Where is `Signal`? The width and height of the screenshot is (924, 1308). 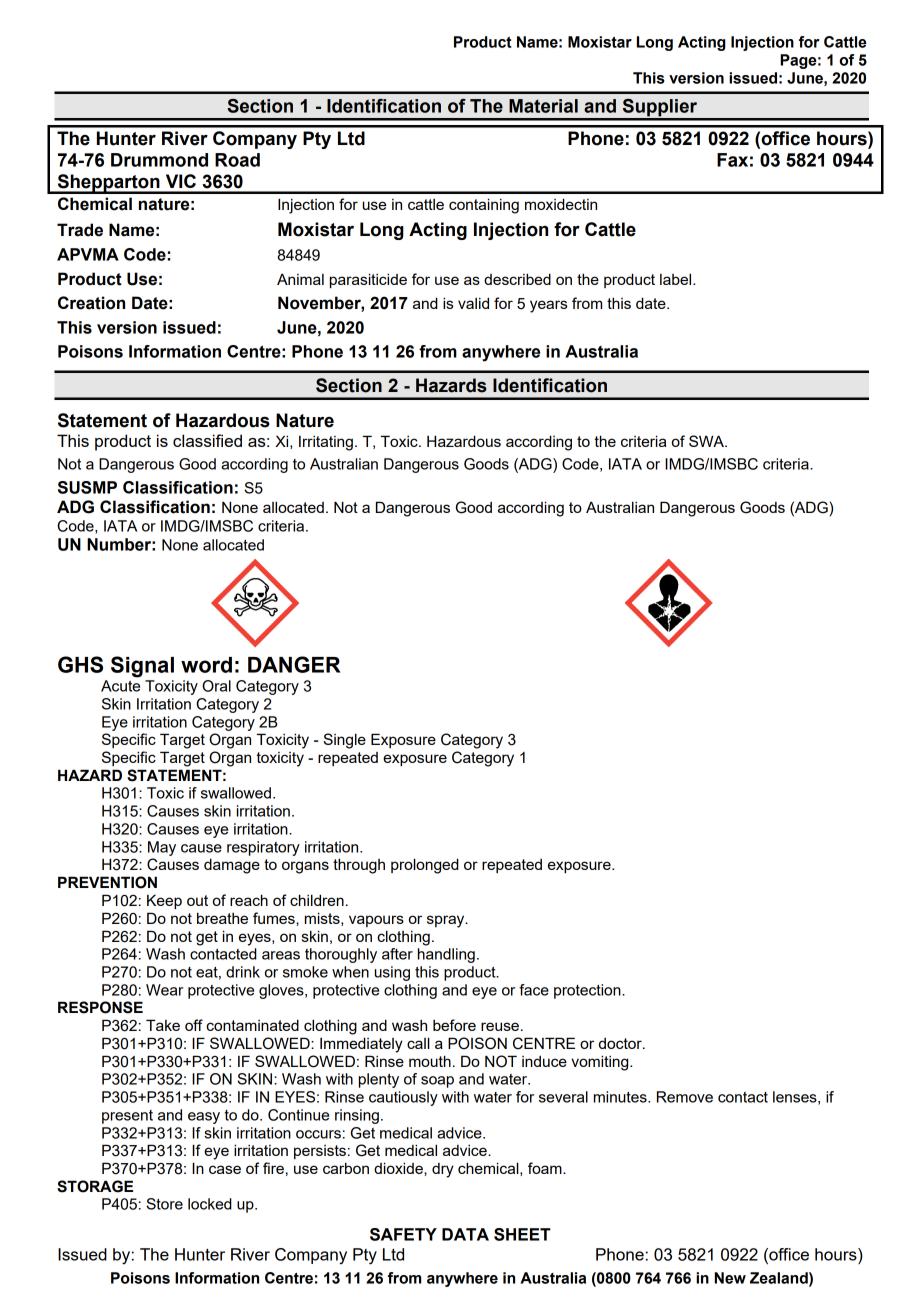
Signal is located at coordinates (142, 667).
